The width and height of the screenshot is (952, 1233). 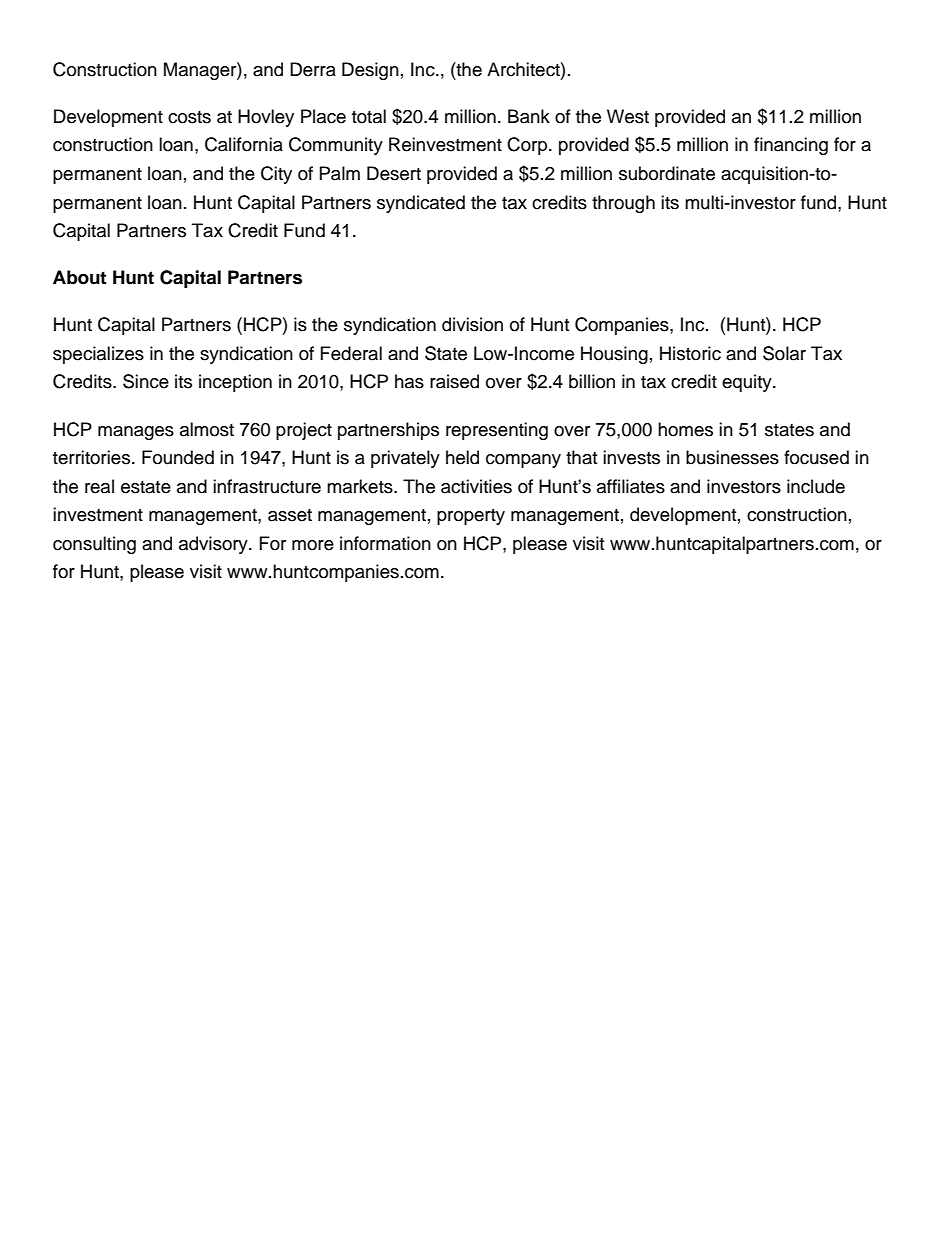 I want to click on costs, so click(x=189, y=117).
